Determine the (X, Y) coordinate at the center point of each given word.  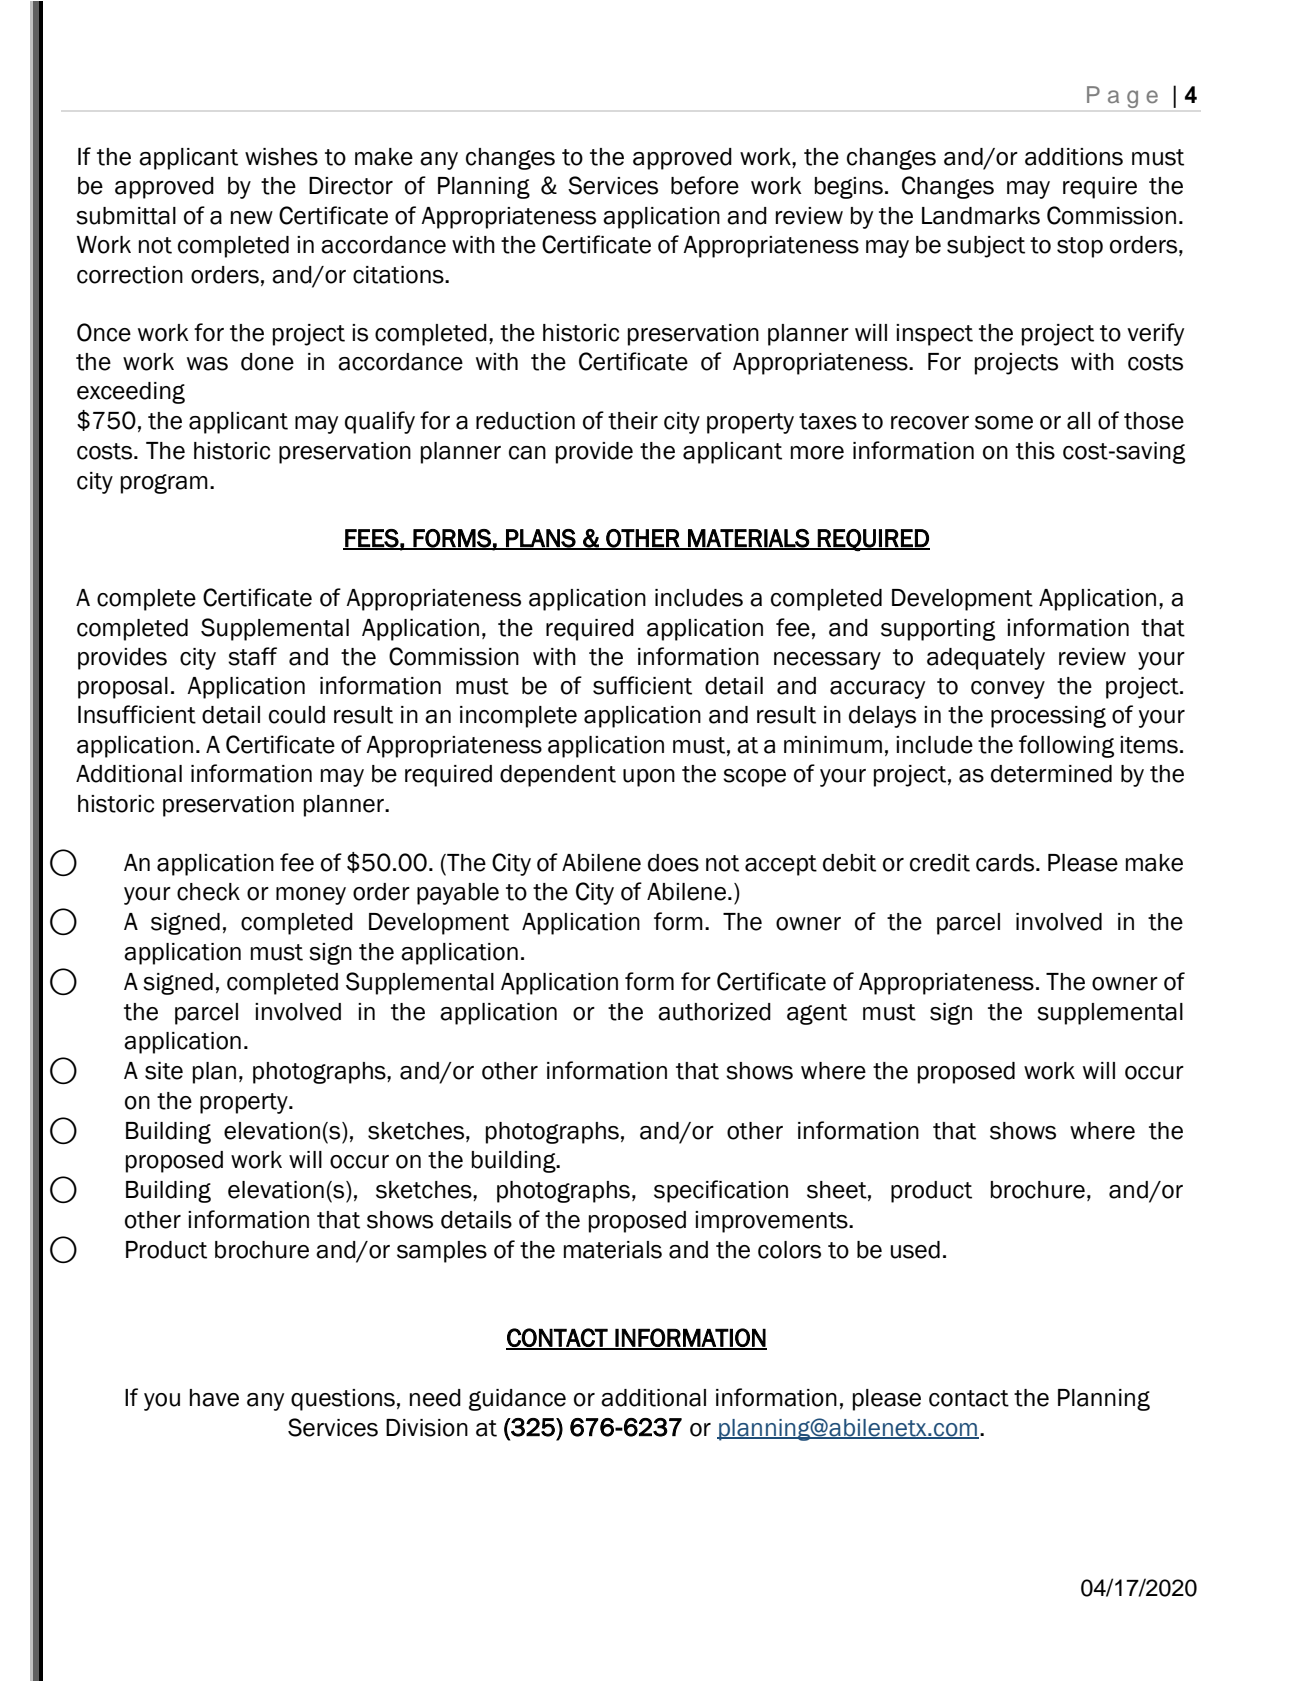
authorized (714, 1012)
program (164, 484)
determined (1051, 774)
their (633, 421)
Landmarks (981, 216)
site (164, 1071)
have (214, 1398)
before (705, 185)
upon (649, 778)
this (1035, 451)
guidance (517, 1400)
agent (817, 1014)
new (252, 218)
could (297, 715)
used (915, 1250)
